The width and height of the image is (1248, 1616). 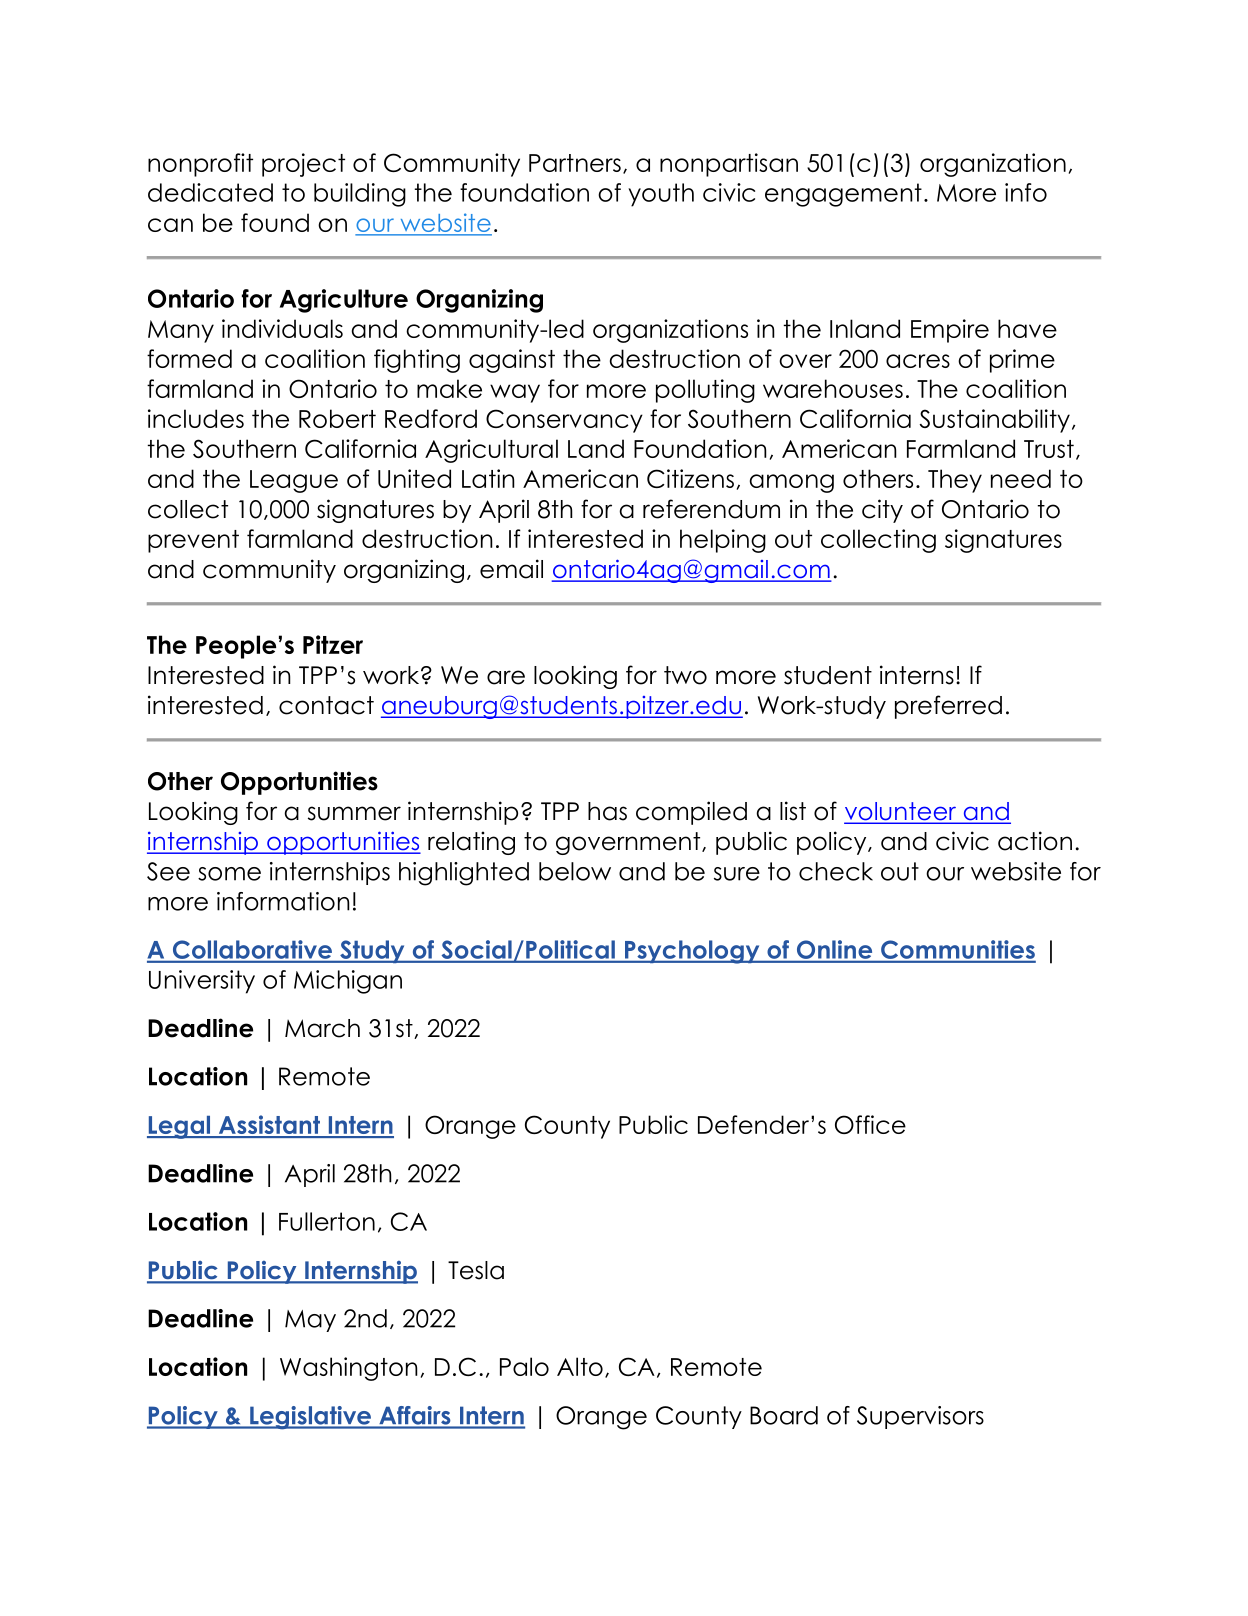 I want to click on University, so click(x=202, y=982).
